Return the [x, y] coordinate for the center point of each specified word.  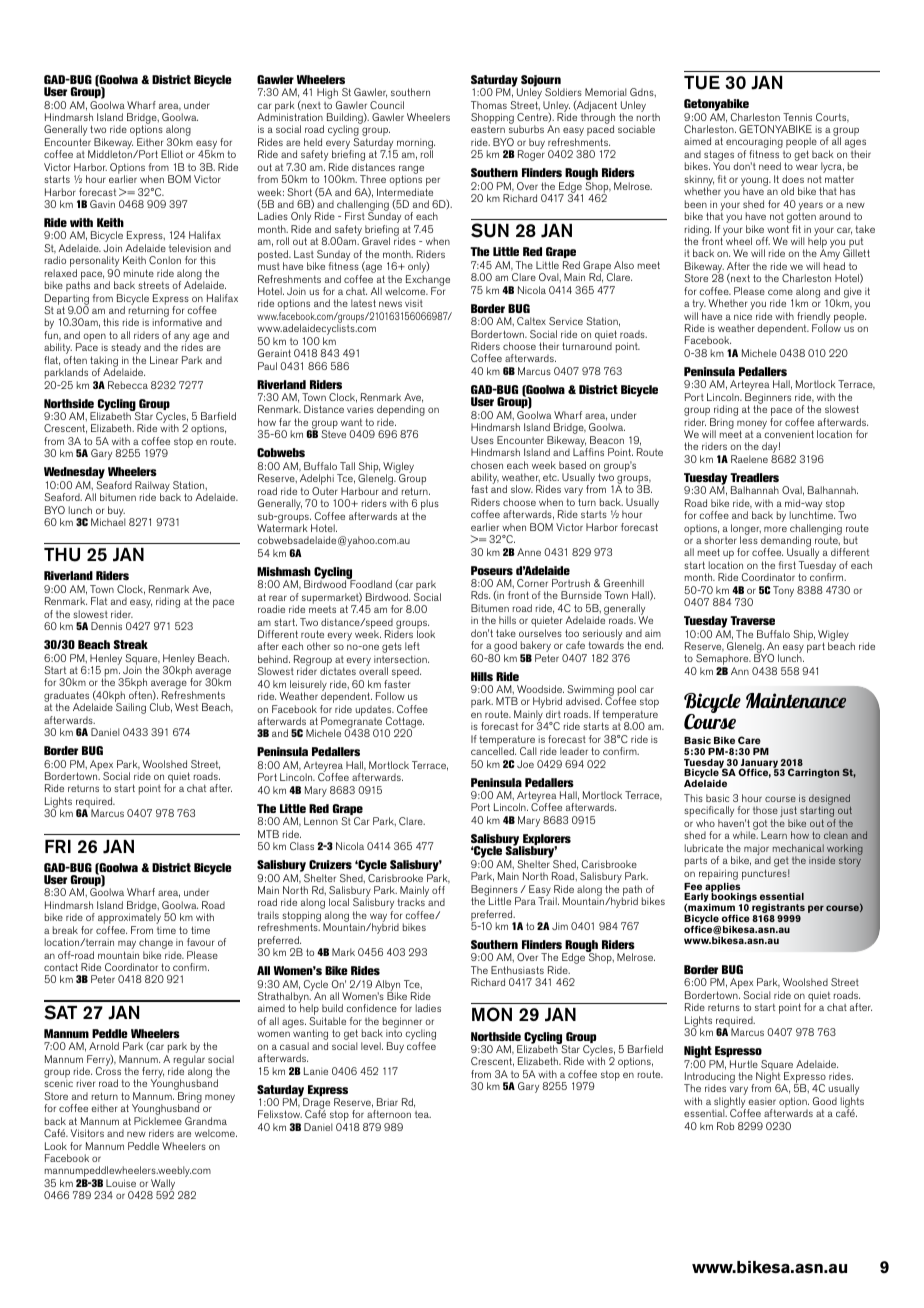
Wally [162, 1185]
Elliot [172, 154]
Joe [525, 764]
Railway [152, 487]
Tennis [797, 117]
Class [302, 846]
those [765, 810]
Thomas [489, 105]
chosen [487, 465]
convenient [789, 434]
